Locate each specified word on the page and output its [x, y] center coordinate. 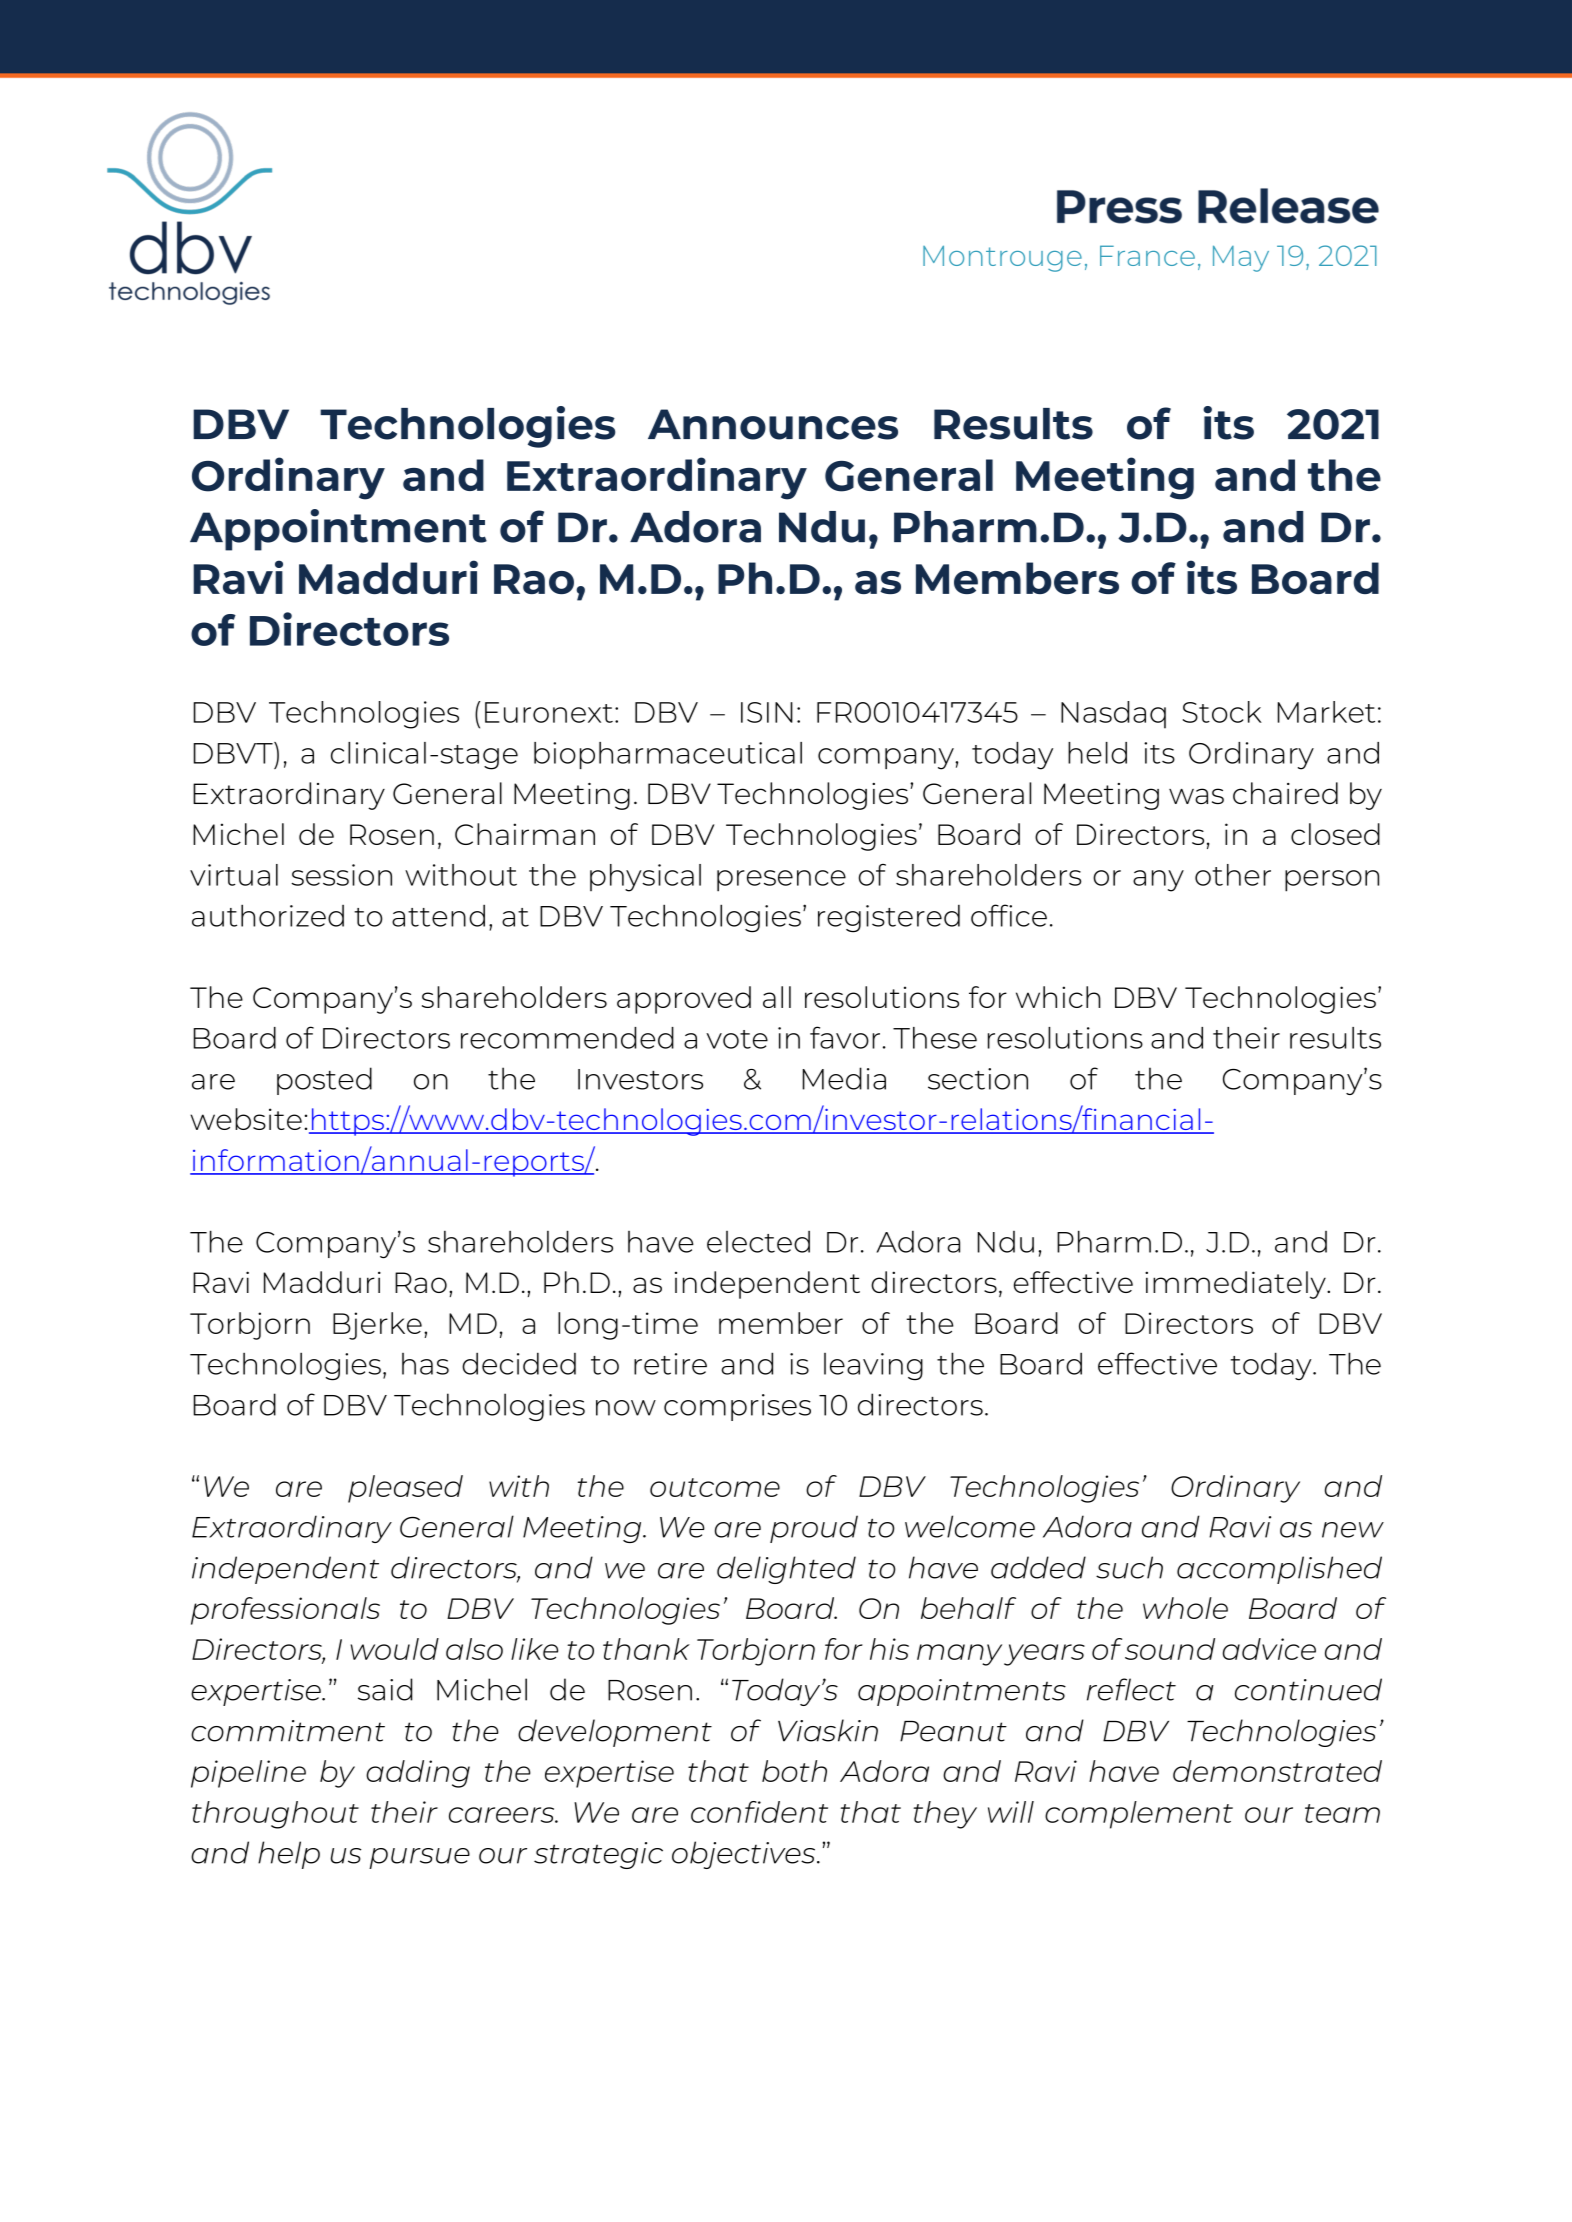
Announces [773, 424]
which [1058, 997]
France [1147, 255]
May [1241, 258]
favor [845, 1037]
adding [418, 1774]
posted [324, 1081]
